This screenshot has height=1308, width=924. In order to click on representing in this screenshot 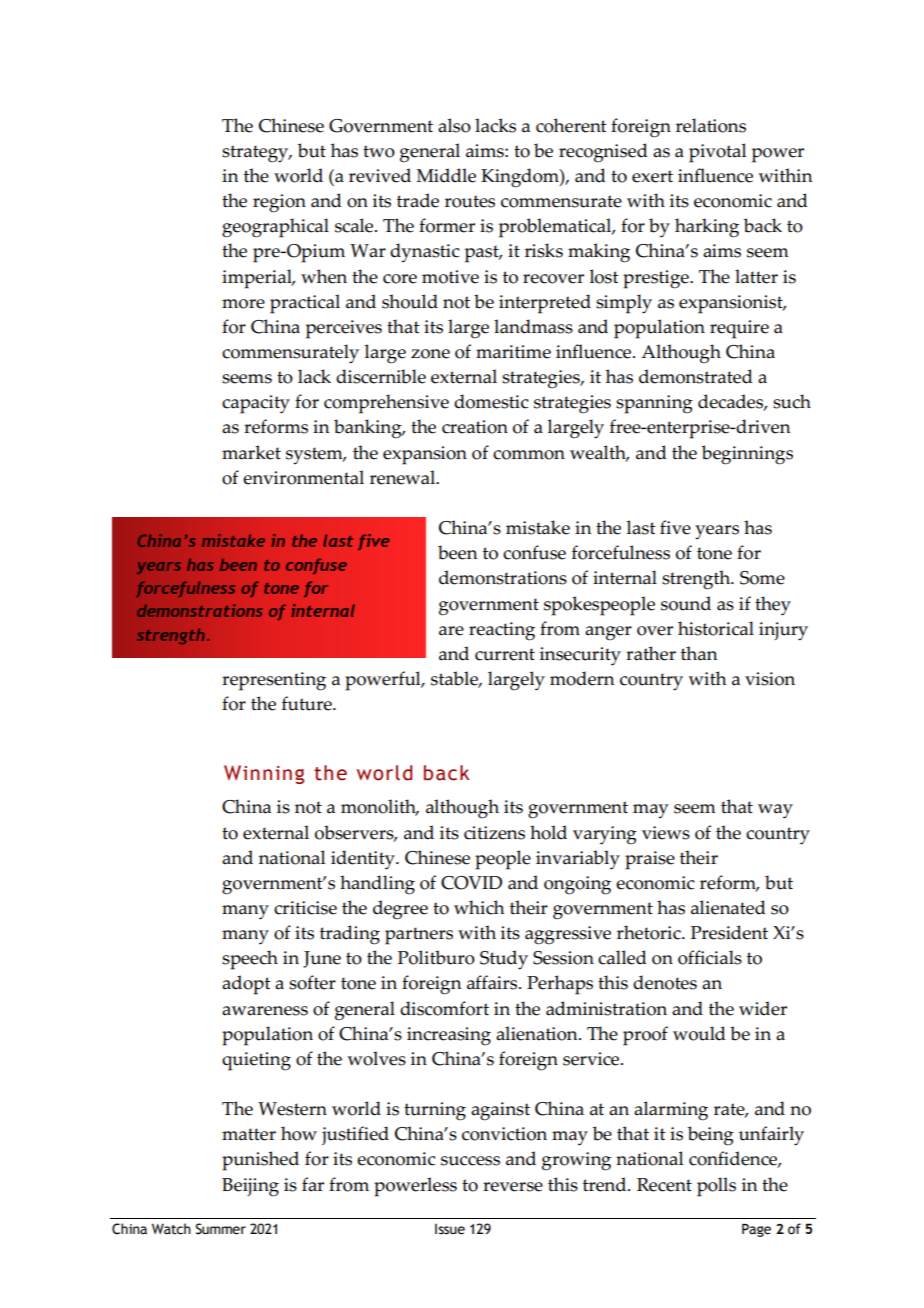, I will do `click(274, 681)`.
